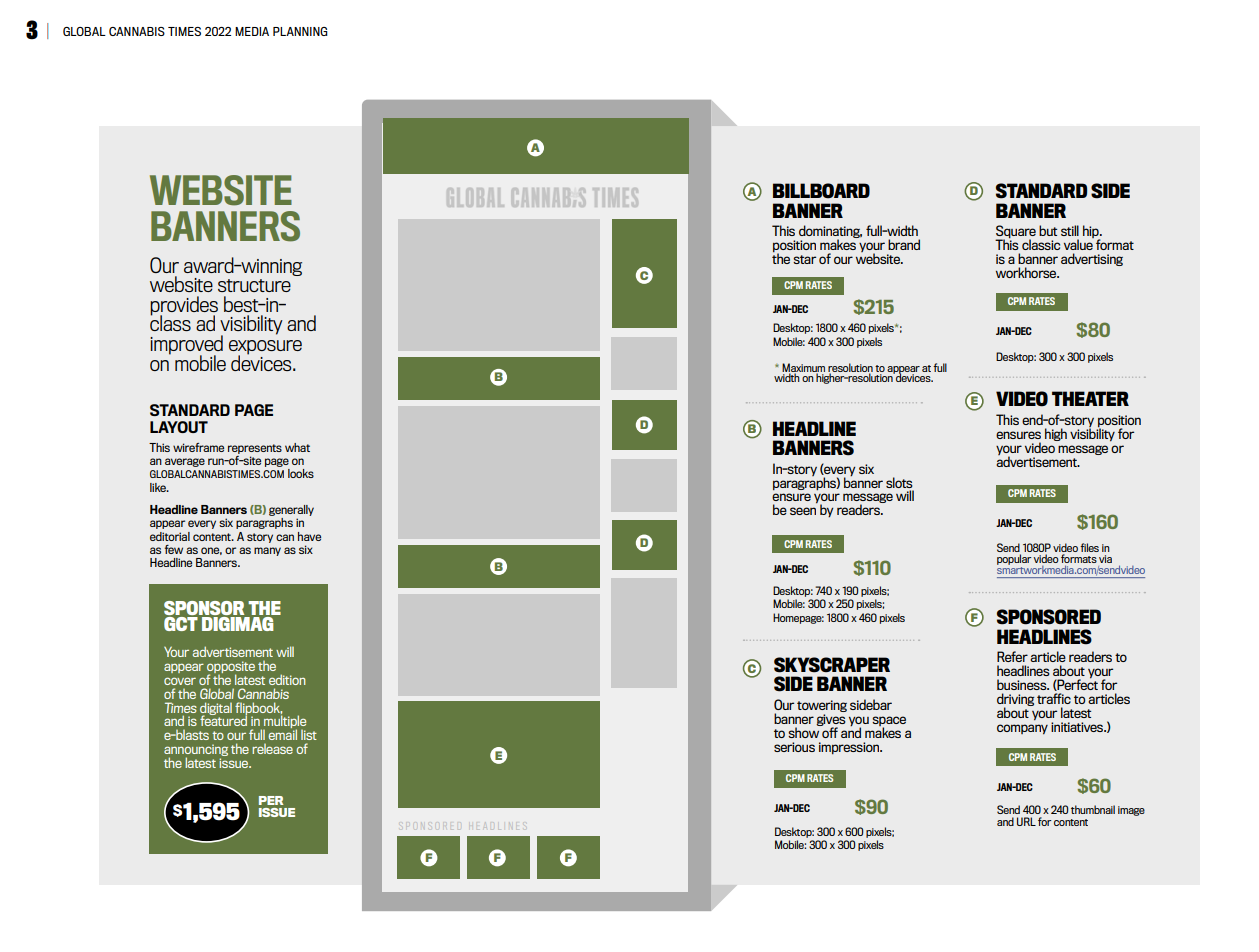  What do you see at coordinates (300, 31) in the screenshot?
I see `PLANNING` at bounding box center [300, 31].
